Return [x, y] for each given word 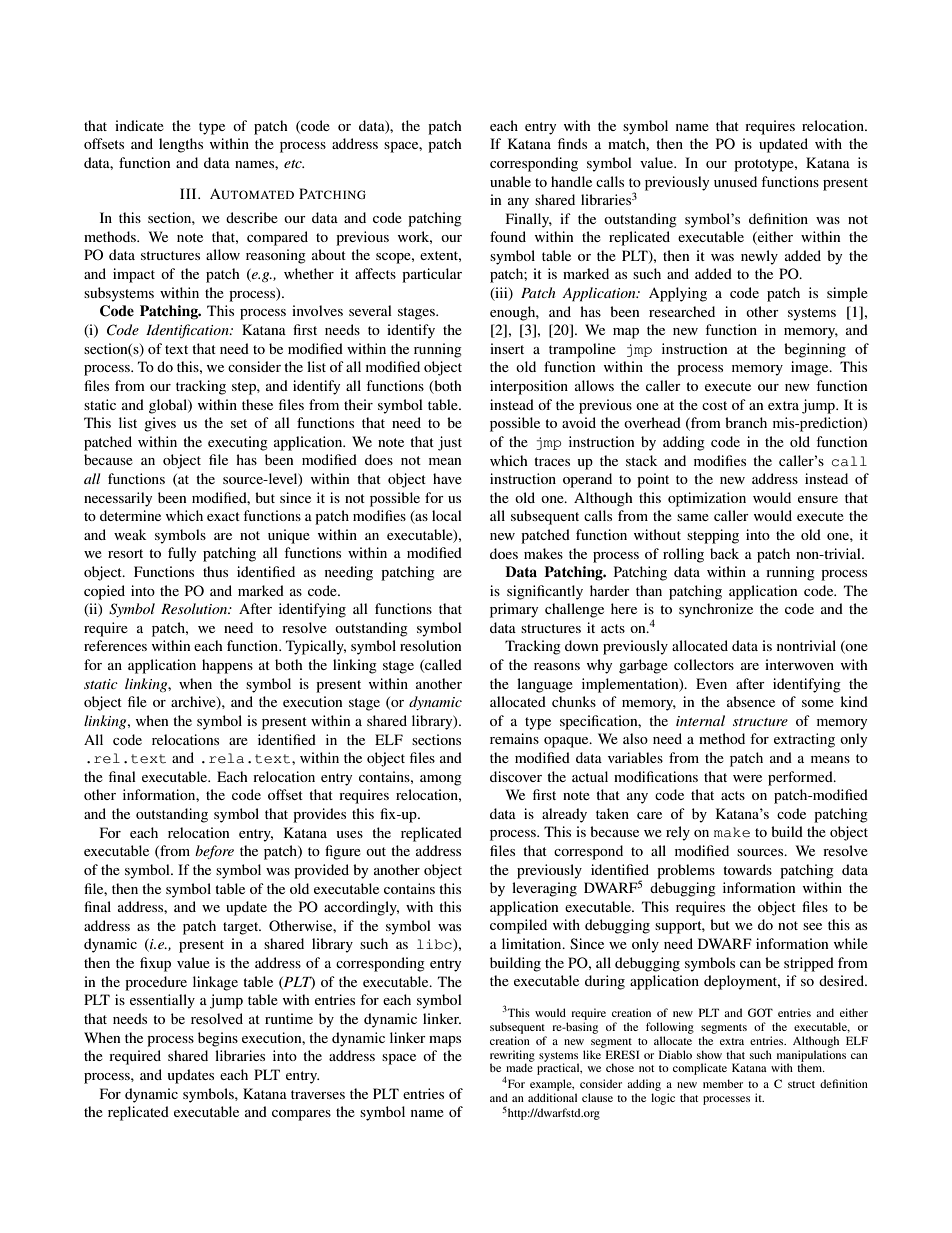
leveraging [544, 889]
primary [514, 610]
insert [507, 348]
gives [160, 424]
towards [747, 869]
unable [510, 181]
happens [227, 666]
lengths [181, 145]
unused [735, 181]
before [214, 852]
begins [218, 1039]
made [519, 1067]
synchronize [716, 610]
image [811, 368]
